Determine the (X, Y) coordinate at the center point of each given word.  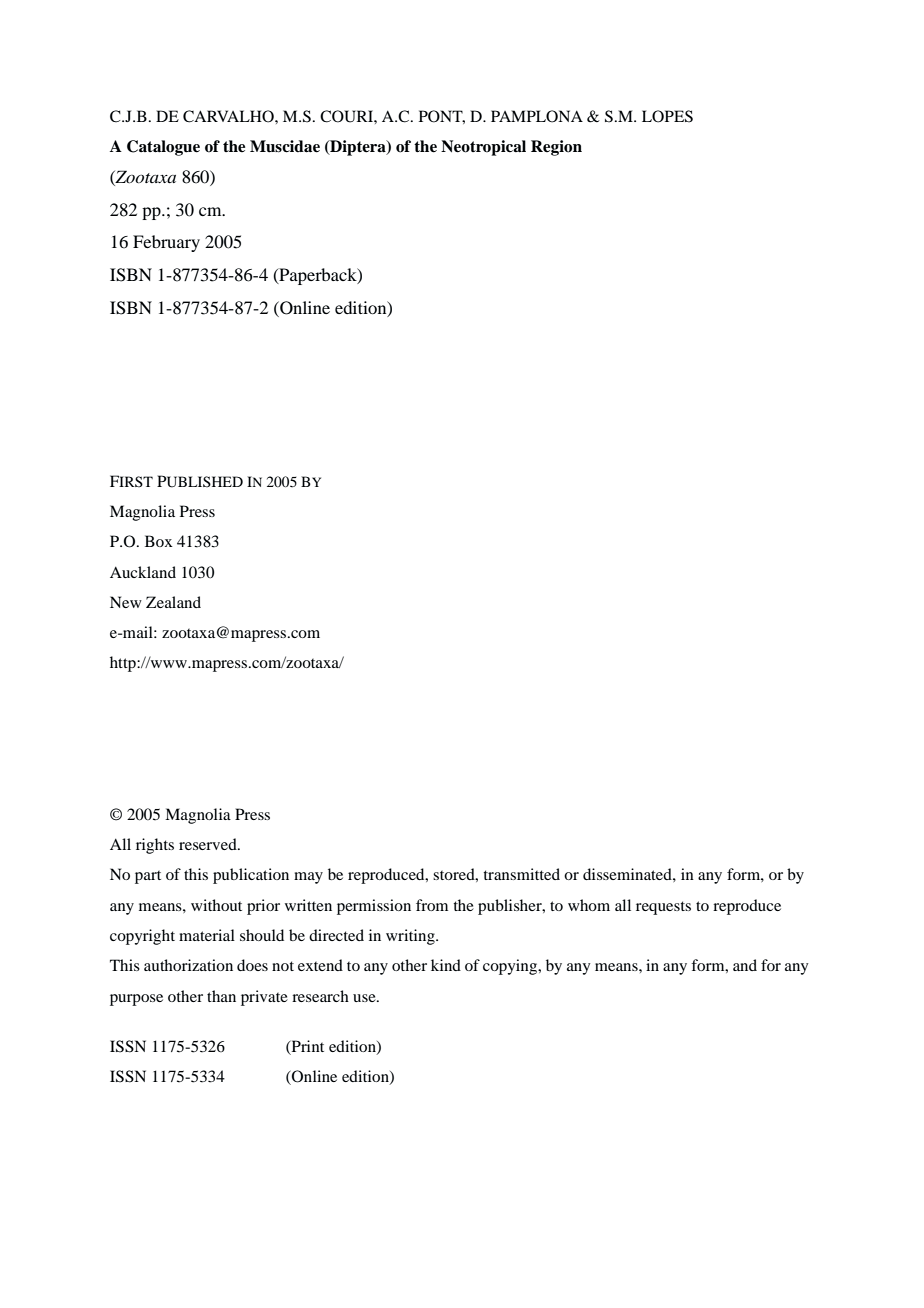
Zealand (173, 602)
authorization (188, 965)
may (308, 878)
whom (589, 905)
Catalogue (163, 148)
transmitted (521, 874)
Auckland (143, 572)
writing (411, 937)
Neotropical (483, 148)
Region (556, 148)
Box (159, 541)
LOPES (667, 116)
